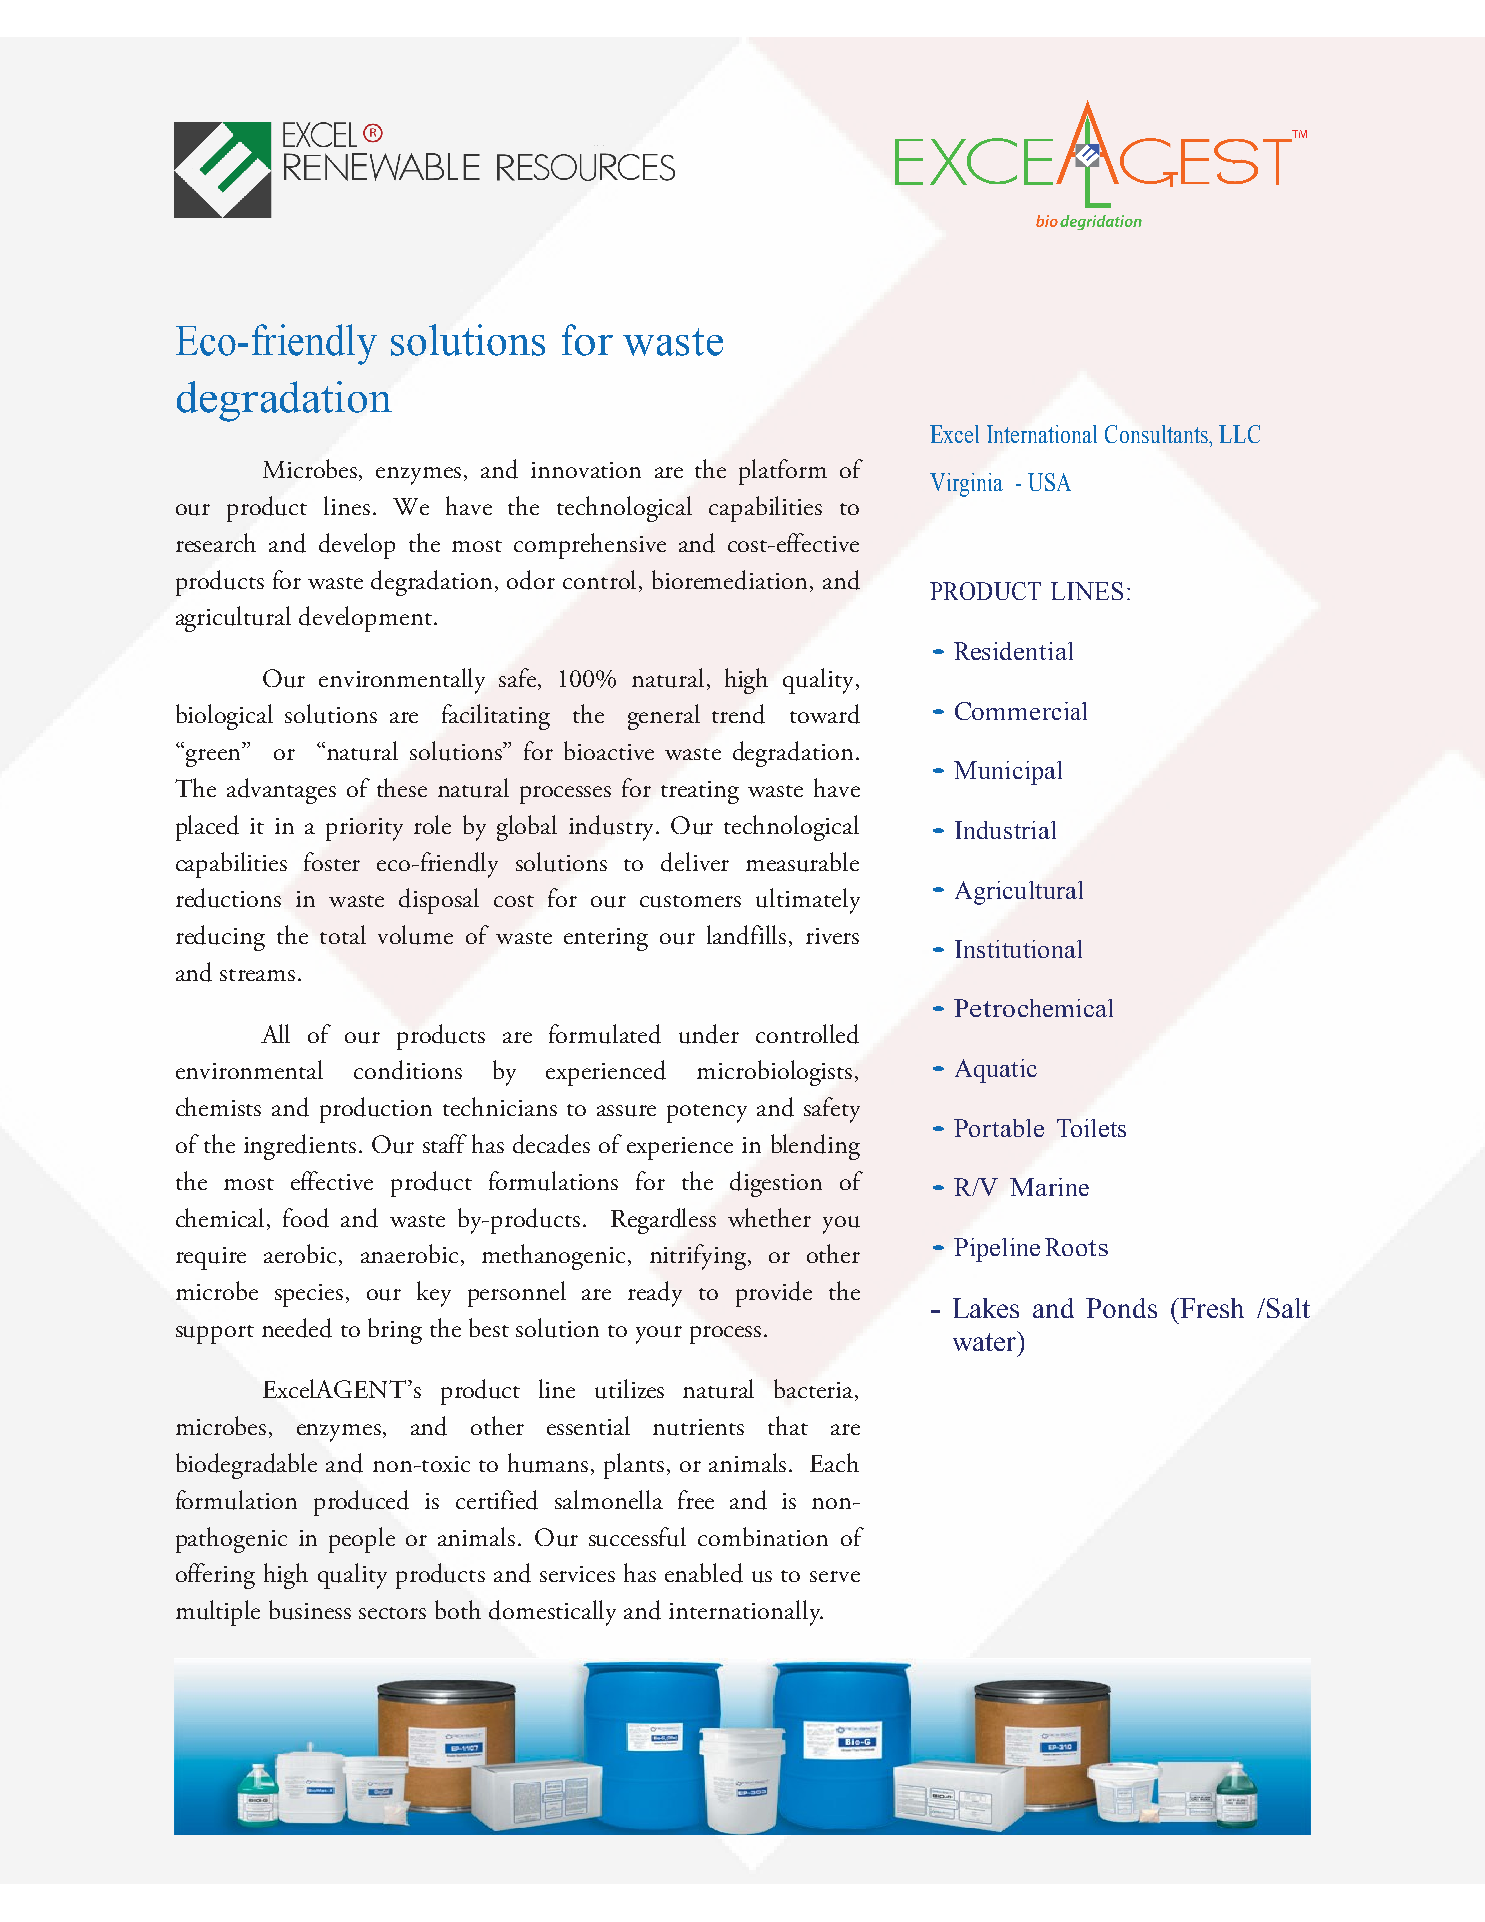  I want to click on under, so click(709, 1034).
